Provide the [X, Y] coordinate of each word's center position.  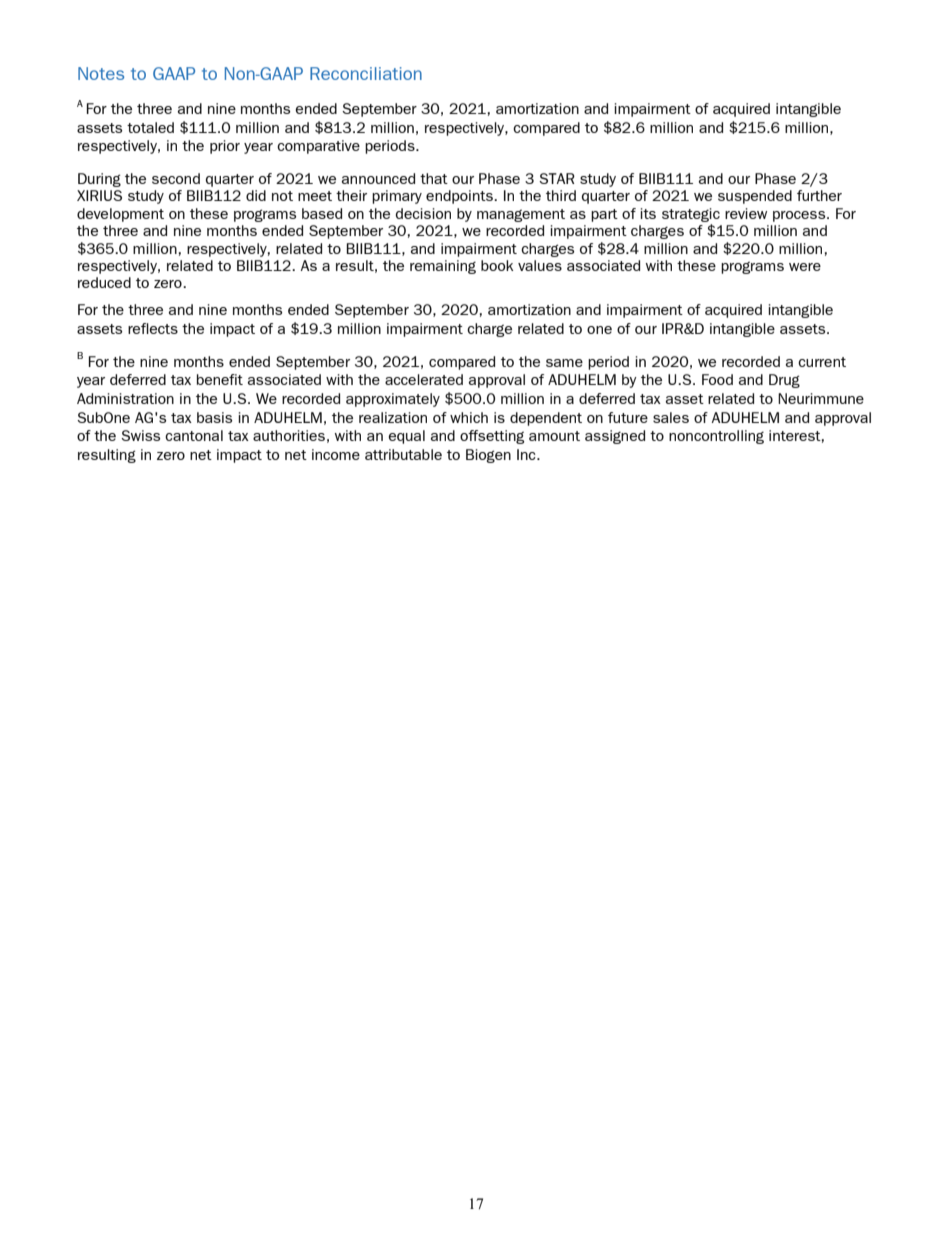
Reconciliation [366, 73]
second [176, 178]
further [819, 195]
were [805, 267]
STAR [557, 178]
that [434, 178]
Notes [101, 73]
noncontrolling [716, 437]
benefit [220, 379]
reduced [104, 282]
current [822, 362]
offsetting [492, 437]
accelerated [424, 379]
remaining [443, 267]
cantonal [194, 435]
